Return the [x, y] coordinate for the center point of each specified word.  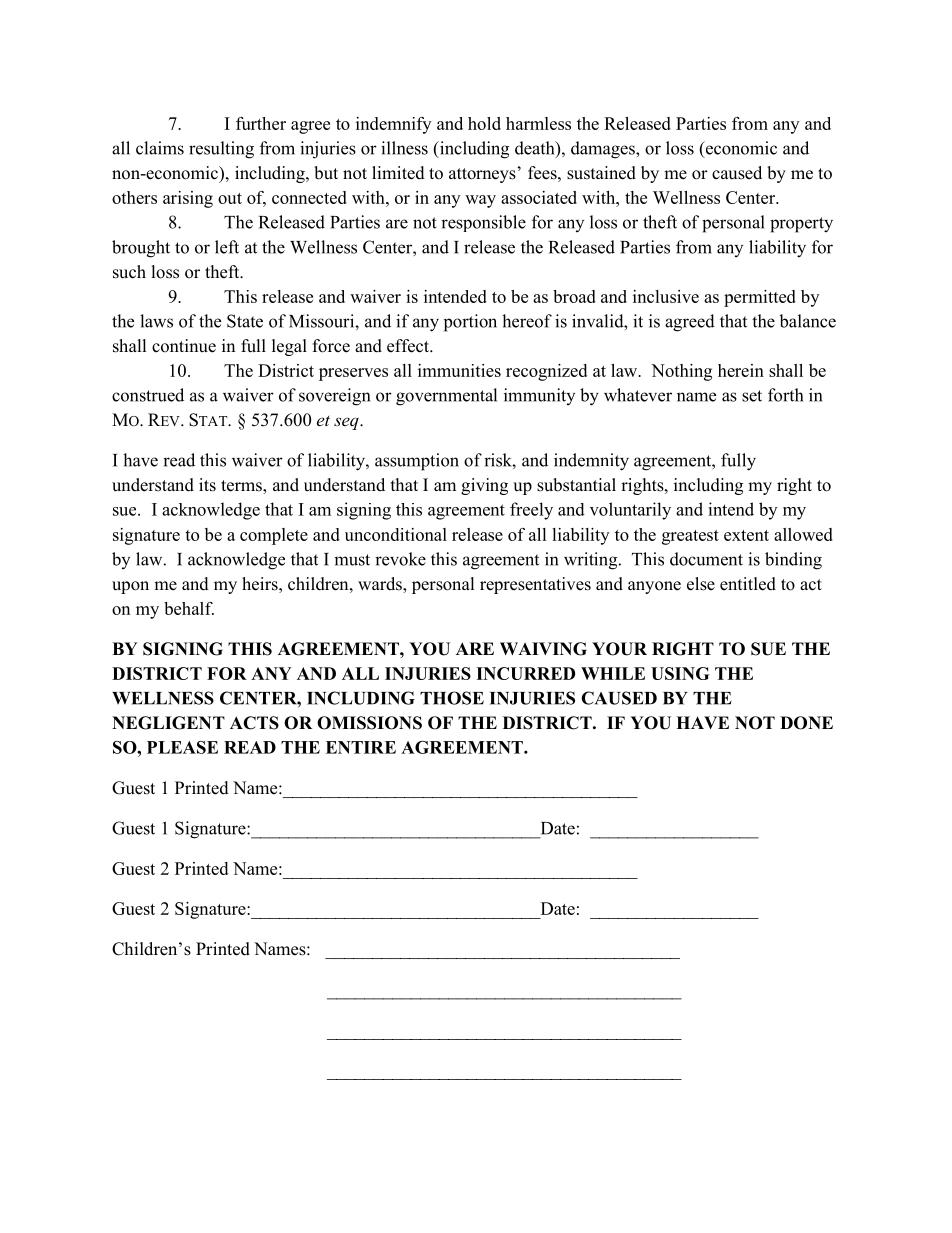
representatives [535, 585]
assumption [417, 462]
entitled [748, 584]
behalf [189, 608]
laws [156, 321]
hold [484, 123]
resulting [221, 150]
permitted [760, 298]
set [752, 396]
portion [470, 323]
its [207, 485]
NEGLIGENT [168, 723]
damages [604, 150]
